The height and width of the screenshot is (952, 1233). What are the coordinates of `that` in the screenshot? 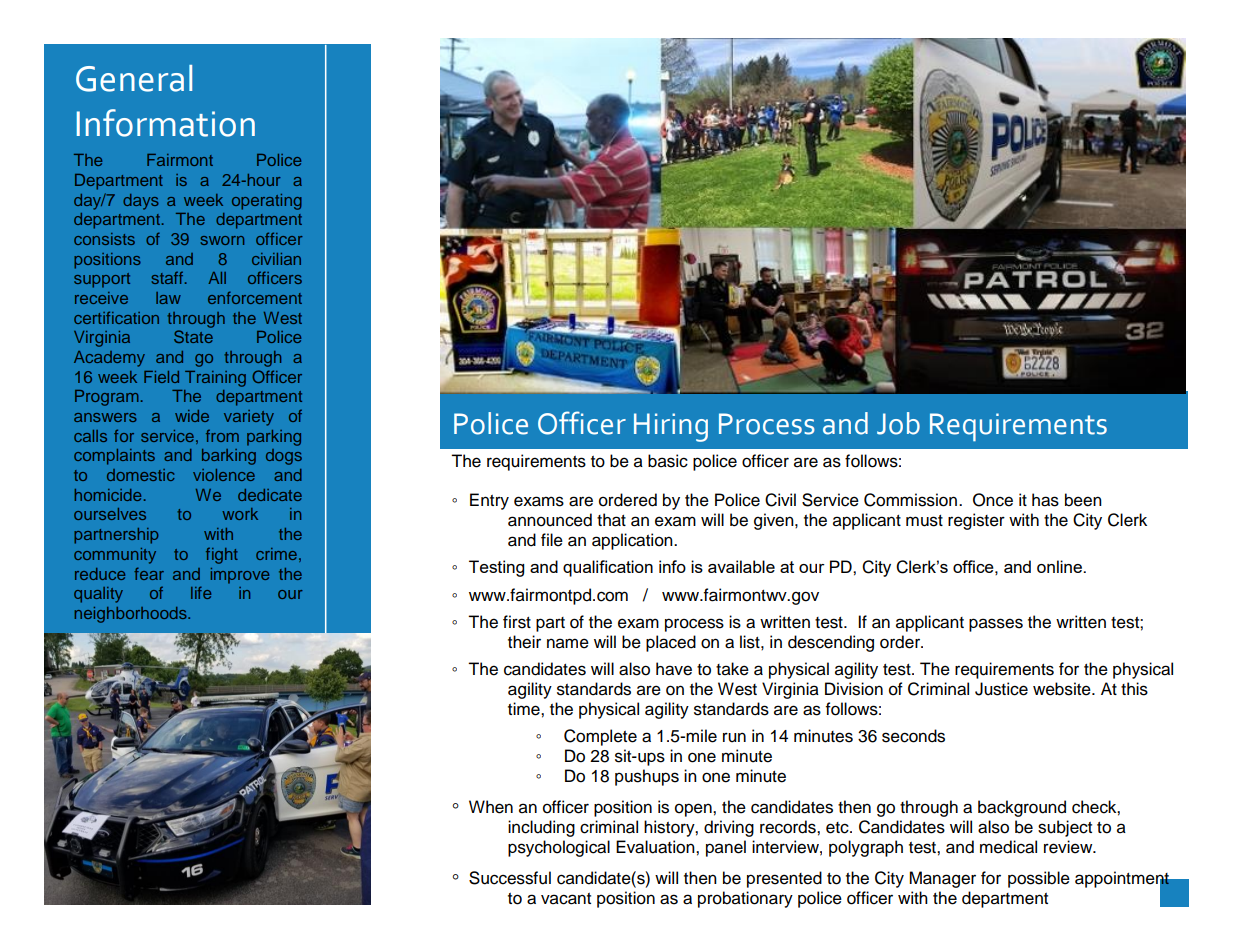 It's located at (611, 520).
